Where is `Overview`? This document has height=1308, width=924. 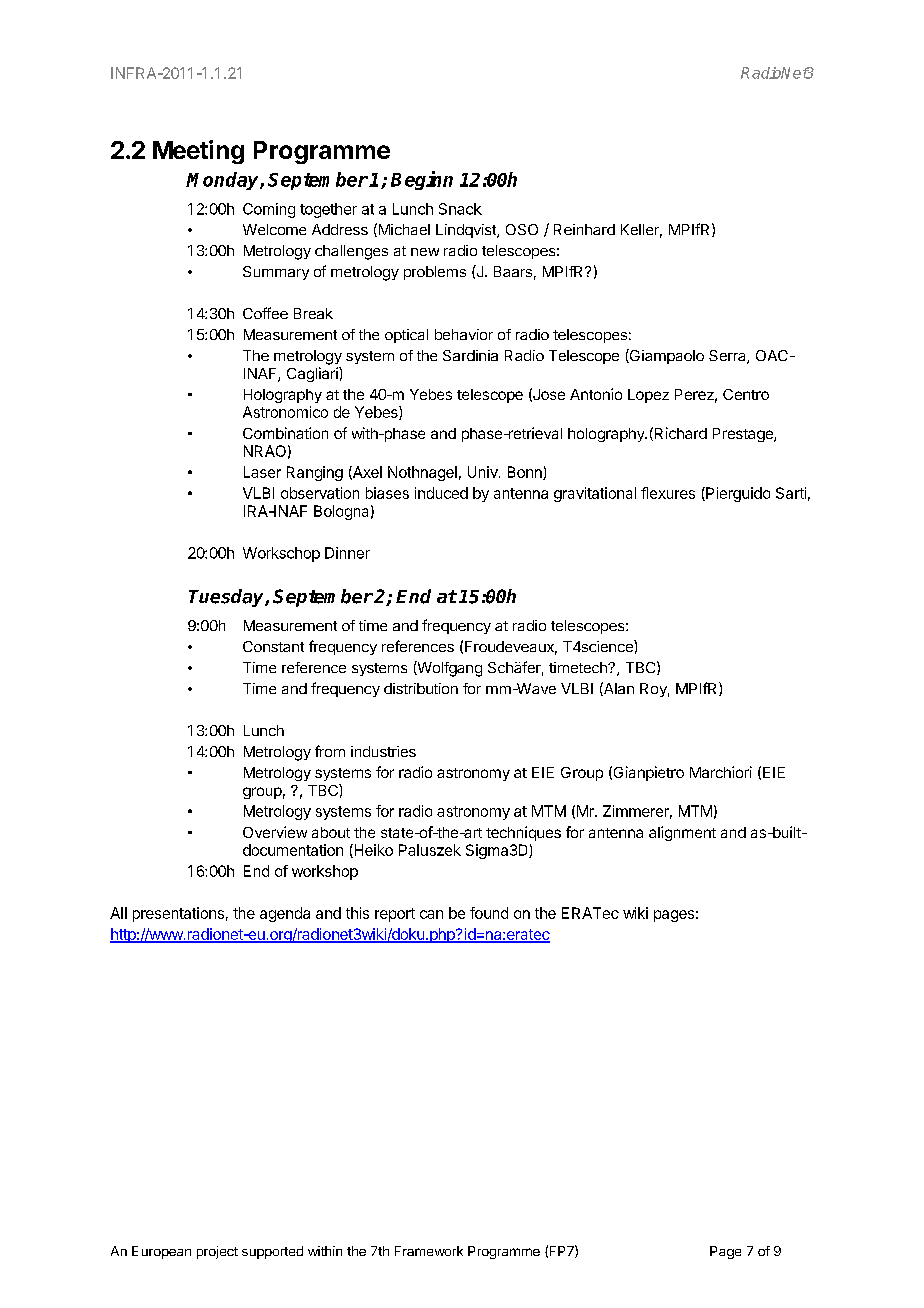 Overview is located at coordinates (275, 832).
